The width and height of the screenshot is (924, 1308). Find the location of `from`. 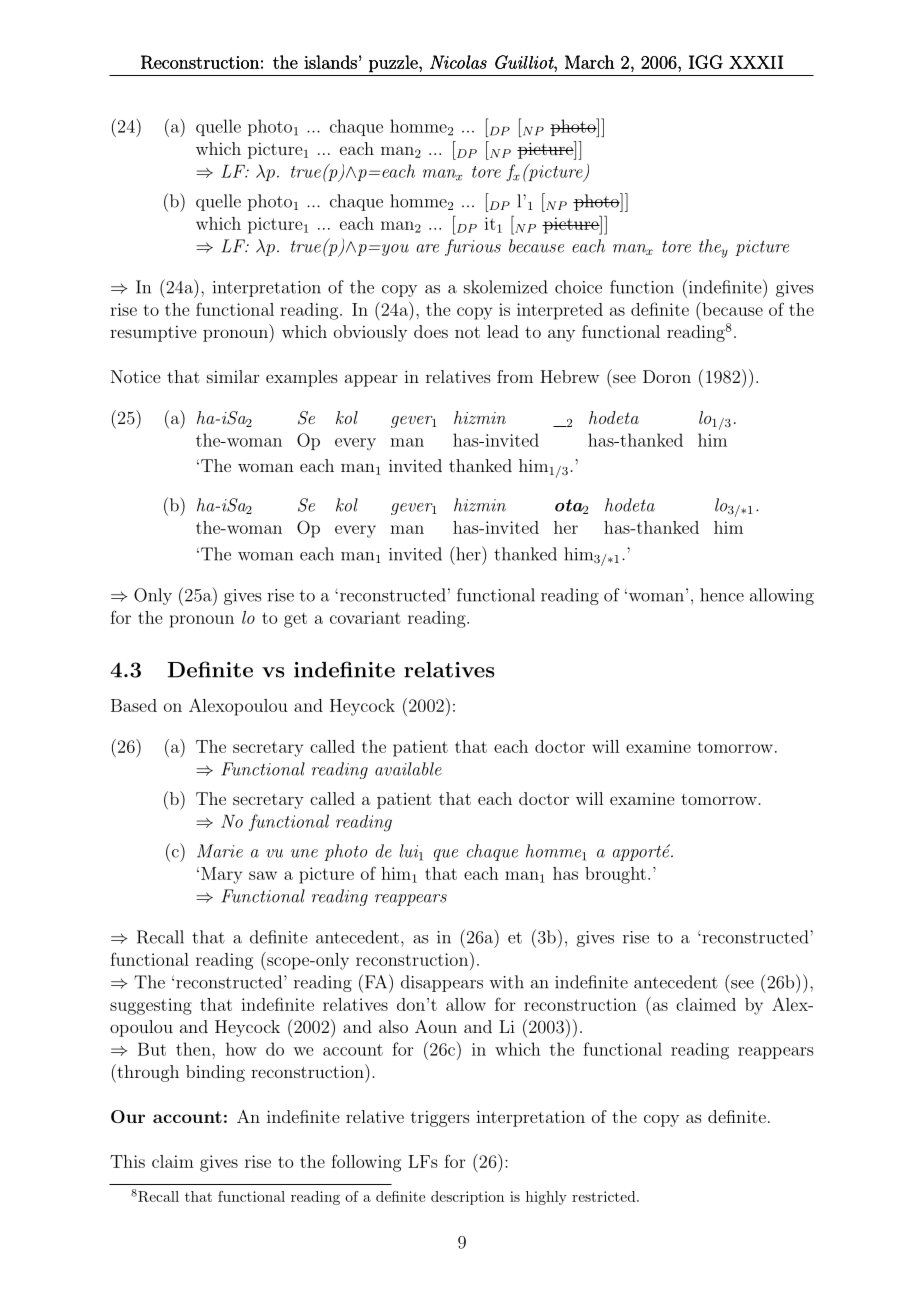

from is located at coordinates (515, 376).
